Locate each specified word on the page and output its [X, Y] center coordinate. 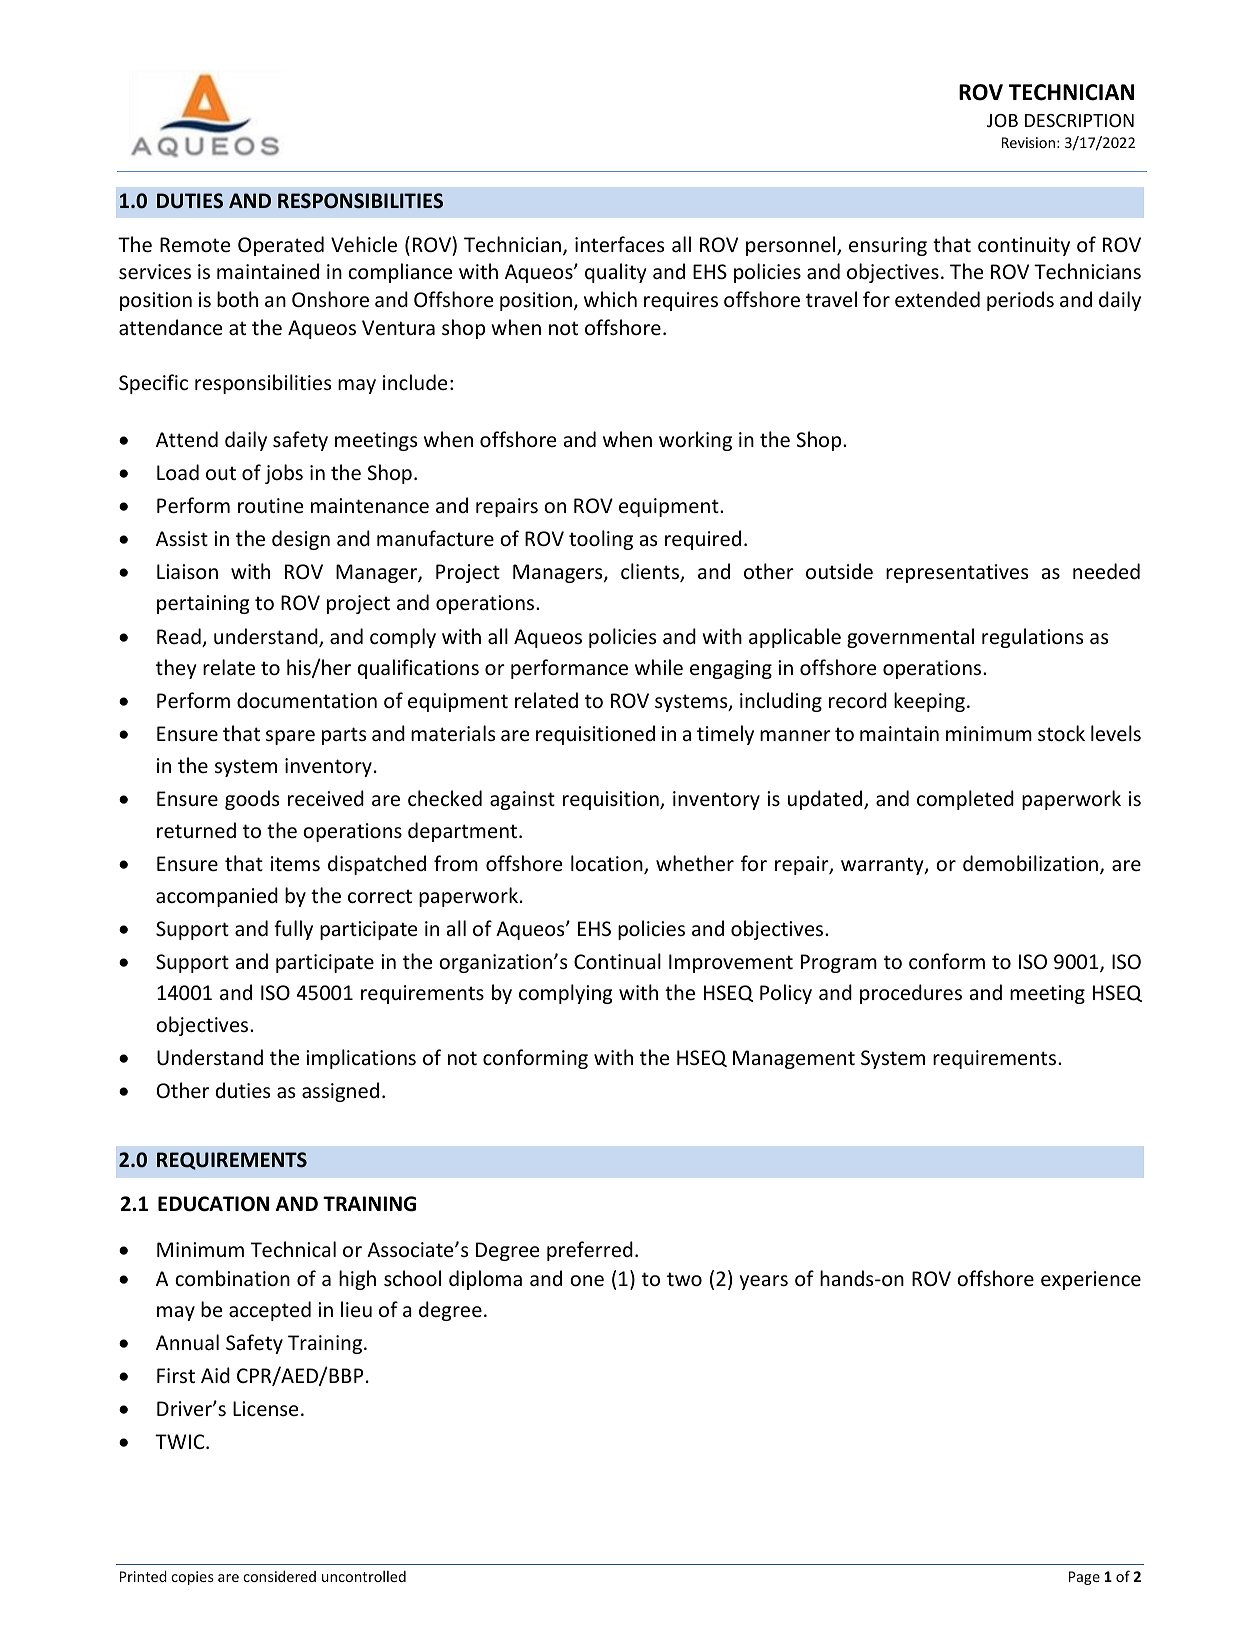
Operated [281, 246]
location [608, 864]
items [295, 864]
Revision [1028, 142]
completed [965, 800]
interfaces [619, 244]
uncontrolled [364, 1576]
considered [279, 1576]
